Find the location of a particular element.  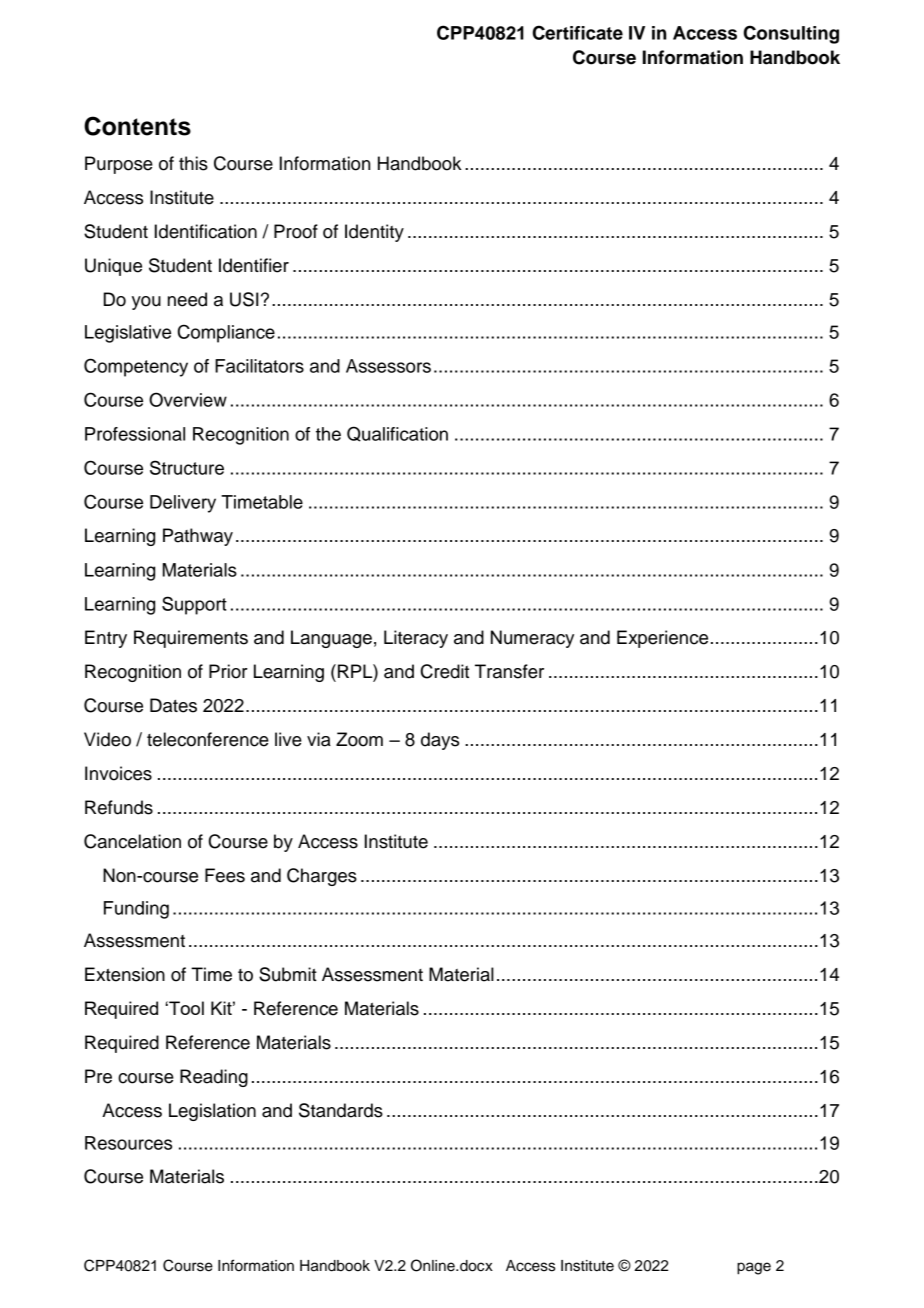

Requirements is located at coordinates (191, 639).
